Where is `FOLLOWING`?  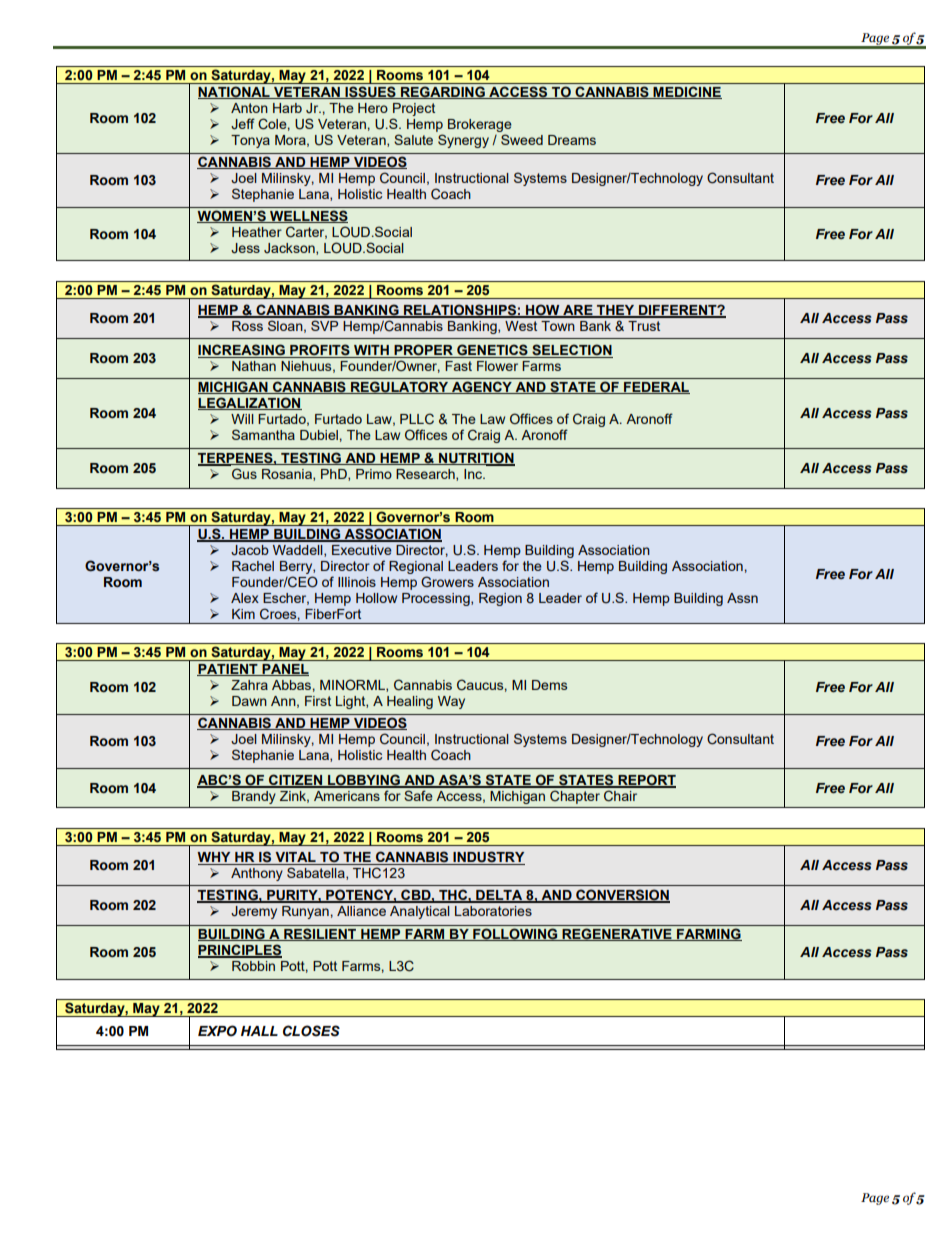
FOLLOWING is located at coordinates (515, 934).
